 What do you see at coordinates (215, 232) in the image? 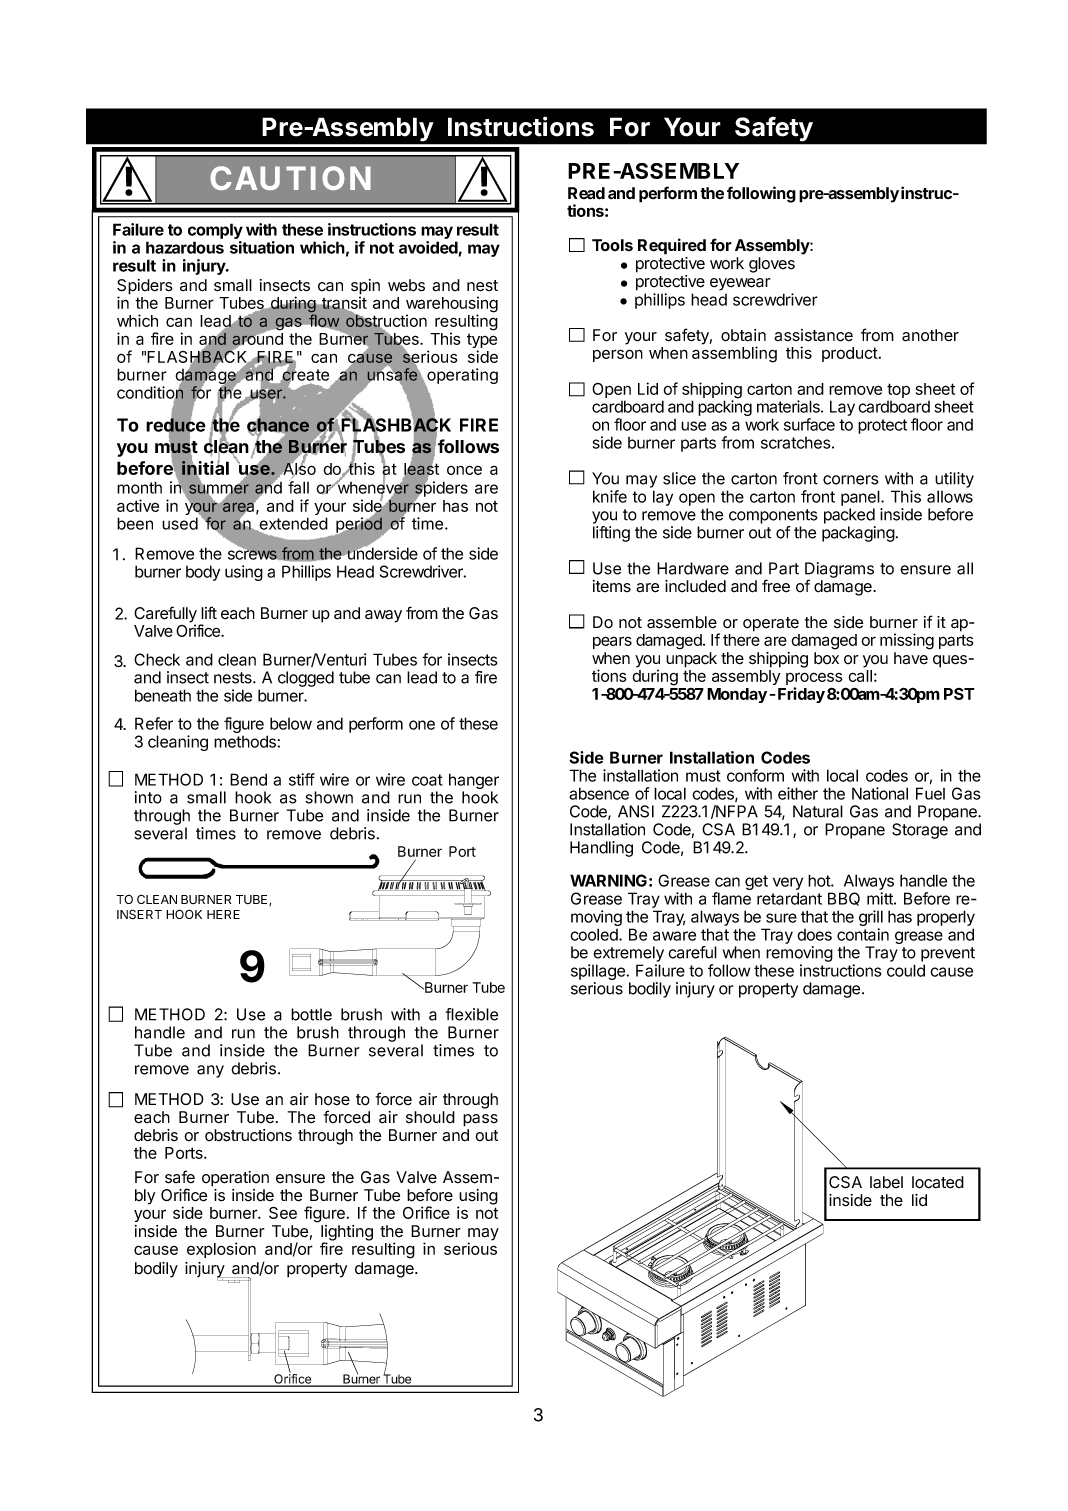
I see `comply` at bounding box center [215, 232].
